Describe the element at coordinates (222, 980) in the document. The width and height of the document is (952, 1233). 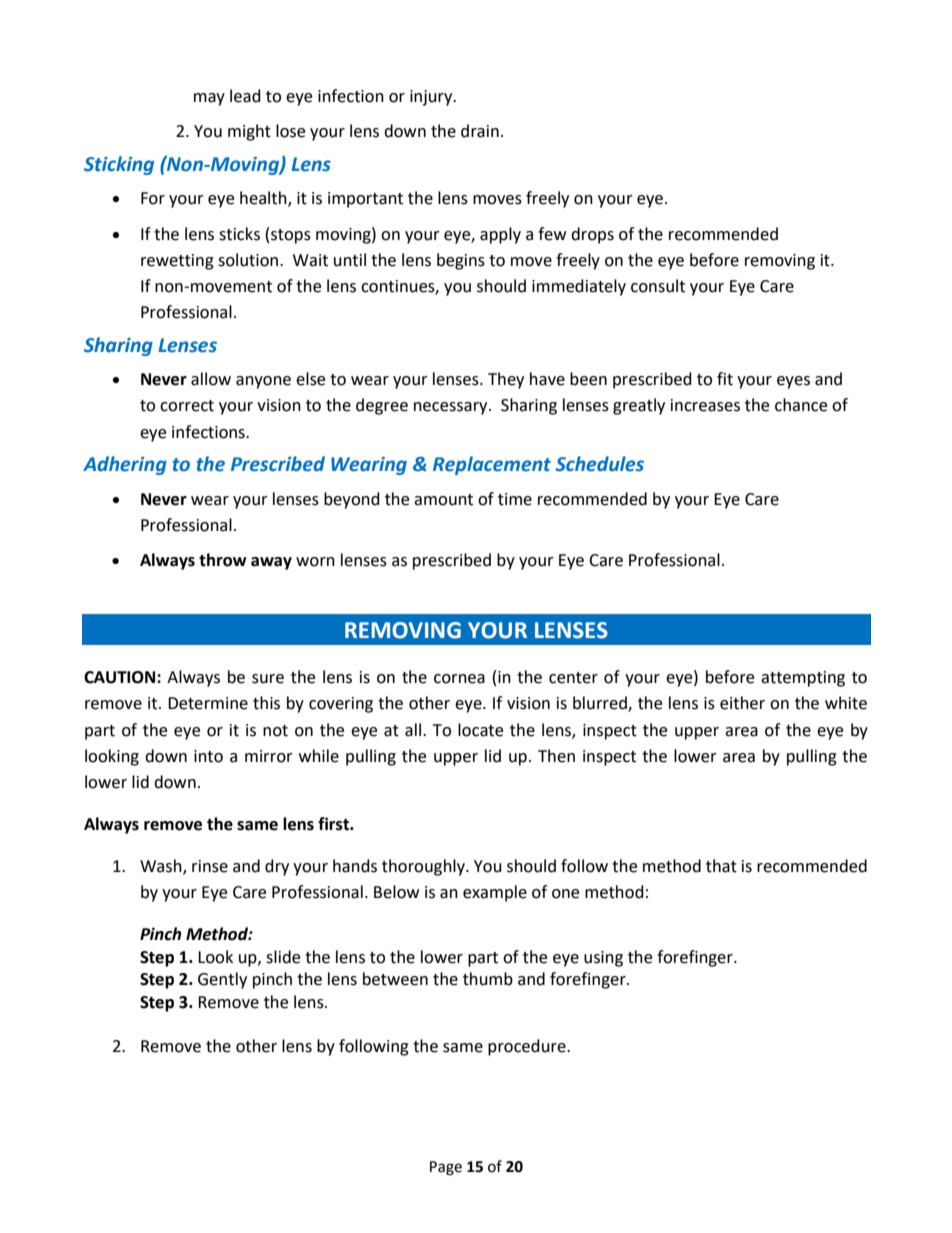
I see `Gently` at that location.
